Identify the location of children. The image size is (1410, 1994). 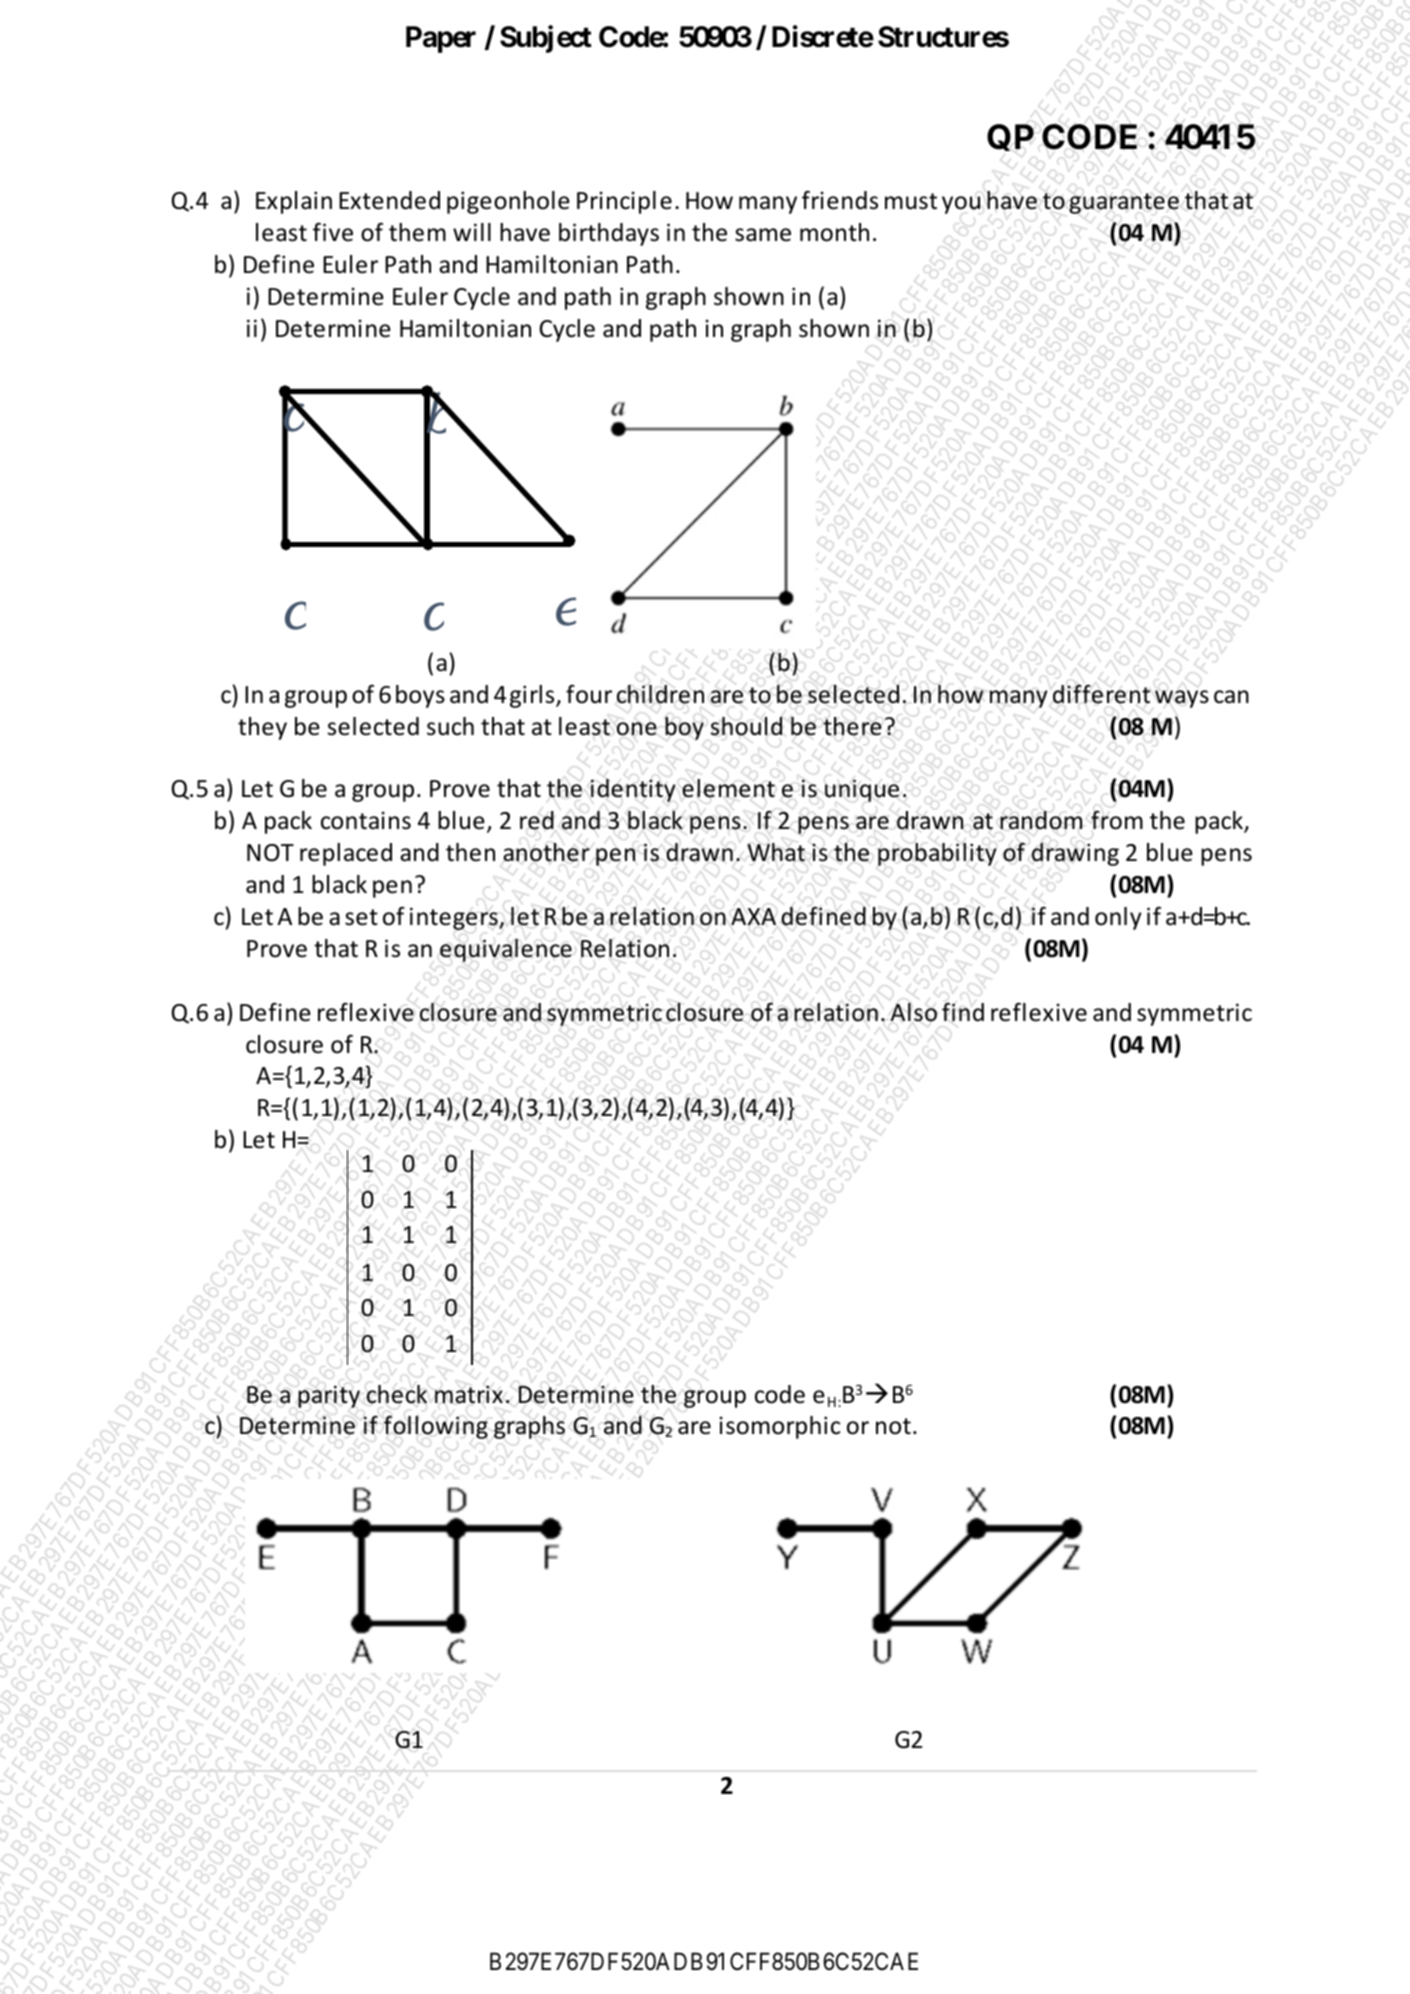
(660, 694).
